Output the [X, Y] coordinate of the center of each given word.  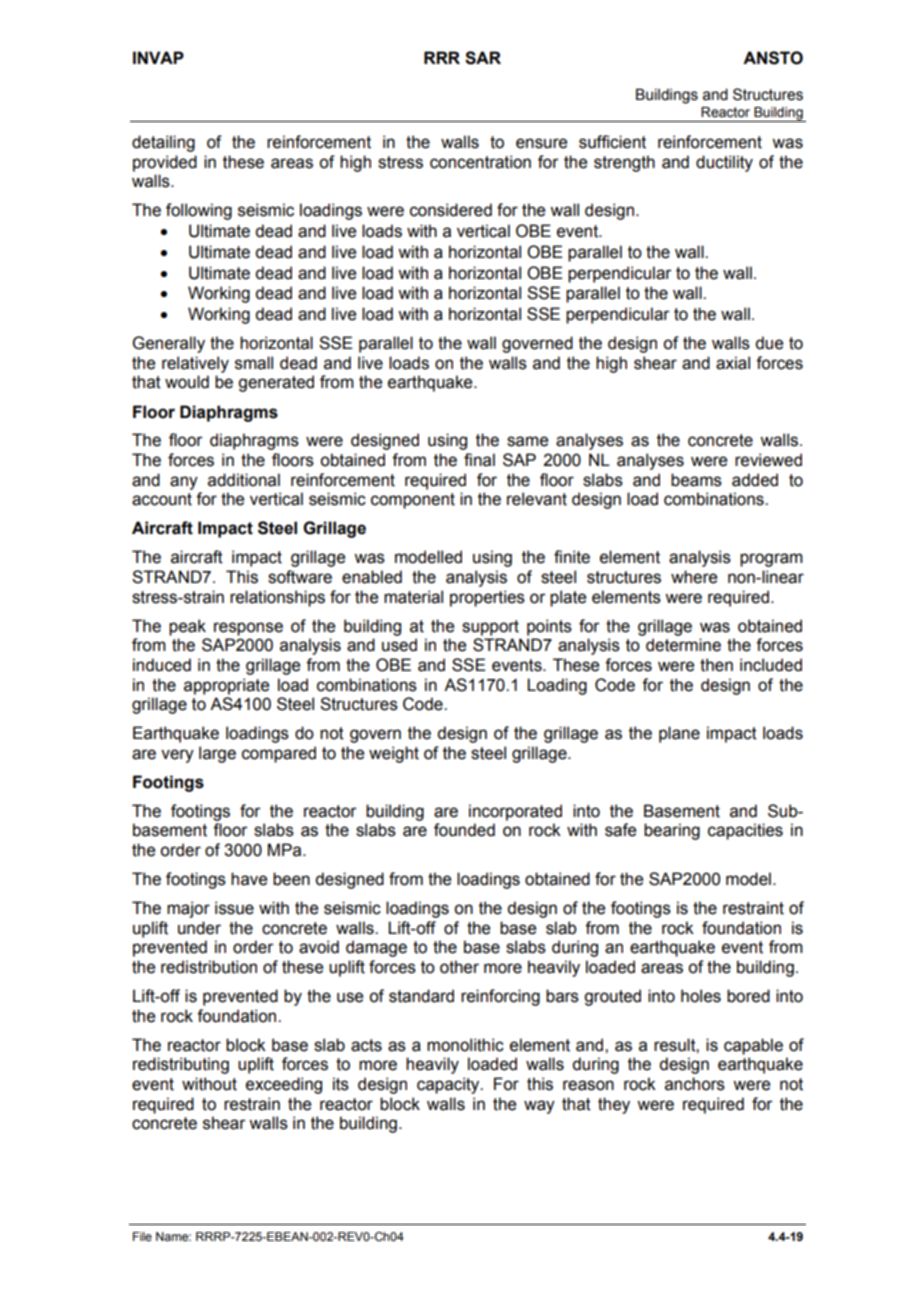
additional [244, 480]
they [614, 1105]
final [479, 460]
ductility [724, 163]
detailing [163, 143]
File [142, 1236]
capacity [449, 1085]
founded [464, 830]
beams [696, 480]
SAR [483, 58]
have [249, 879]
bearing [672, 831]
